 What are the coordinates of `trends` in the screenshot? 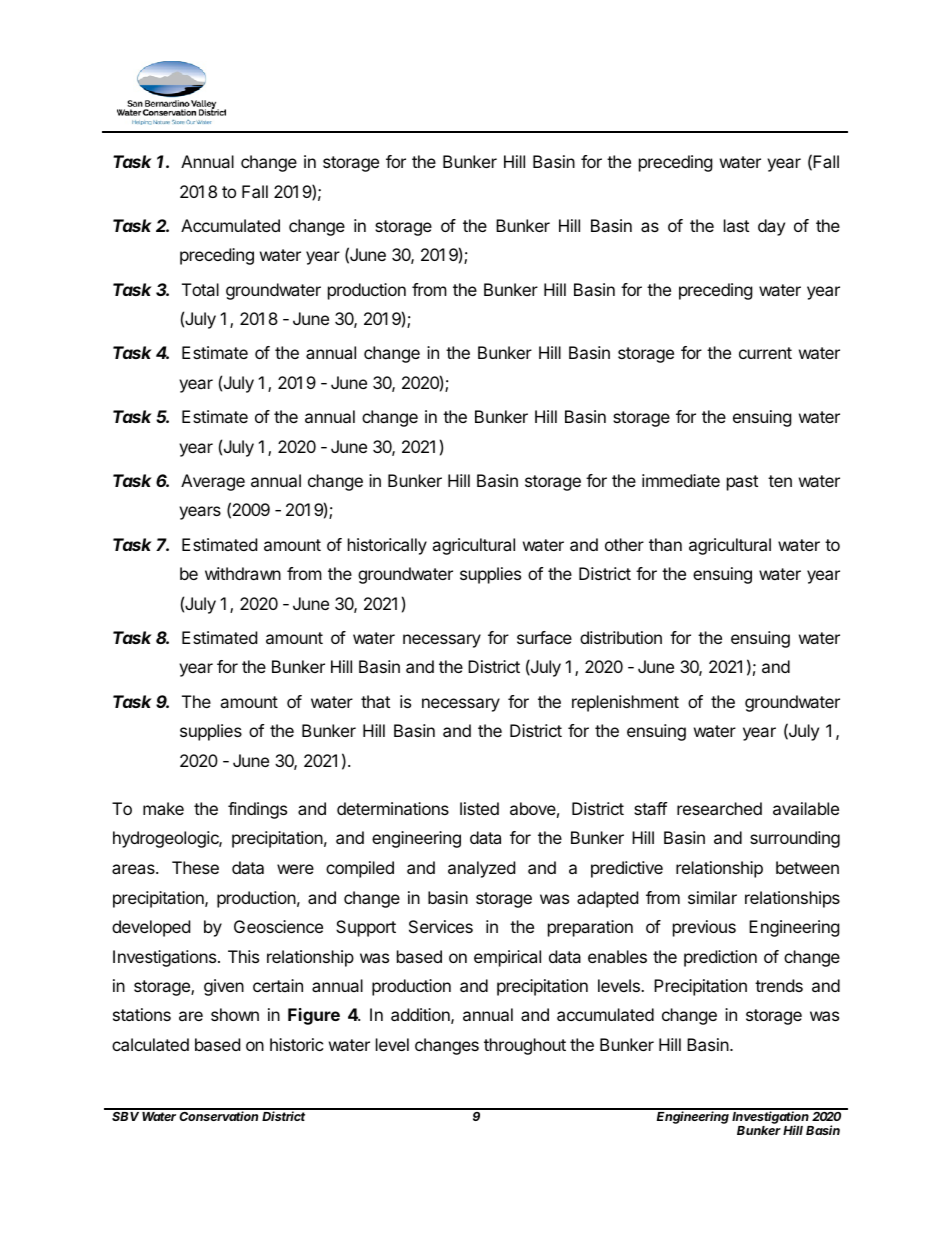 It's located at (779, 985).
